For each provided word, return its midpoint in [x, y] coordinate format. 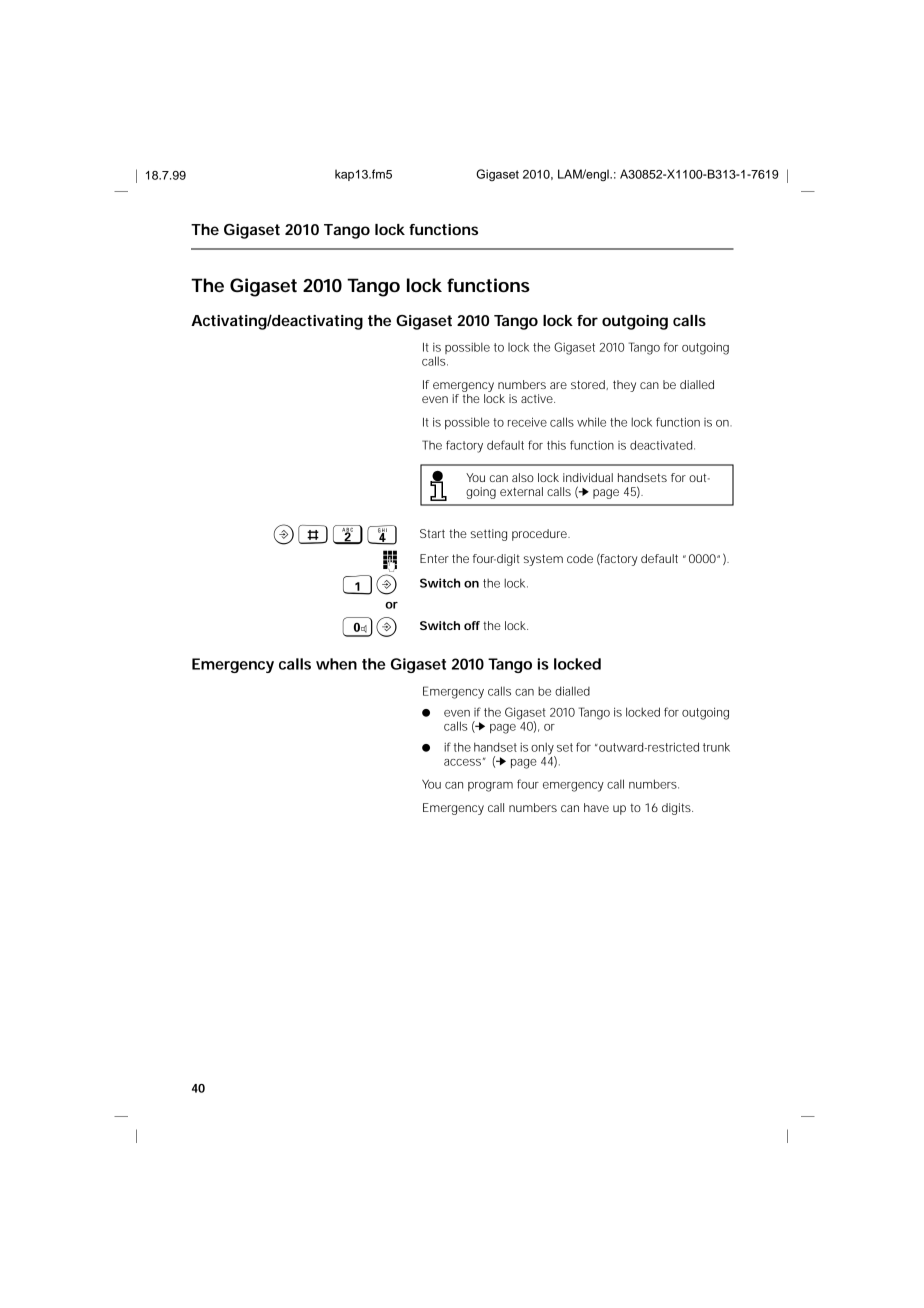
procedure [540, 535]
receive [527, 422]
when [336, 664]
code [580, 558]
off [472, 625]
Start [432, 533]
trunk [716, 747]
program [490, 787]
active [538, 398]
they [624, 386]
